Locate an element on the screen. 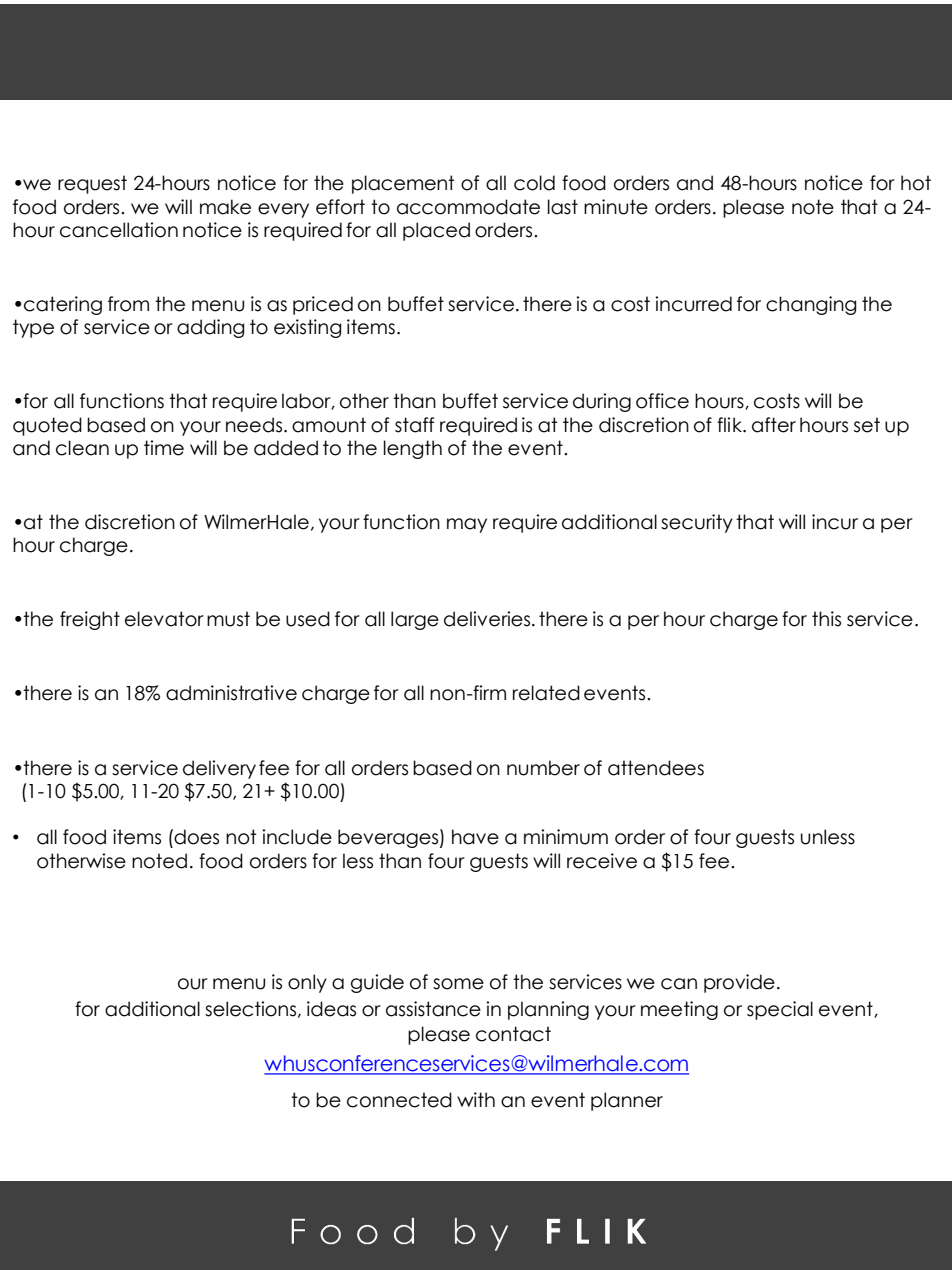 The height and width of the screenshot is (1270, 952). accommodate is located at coordinates (468, 207).
